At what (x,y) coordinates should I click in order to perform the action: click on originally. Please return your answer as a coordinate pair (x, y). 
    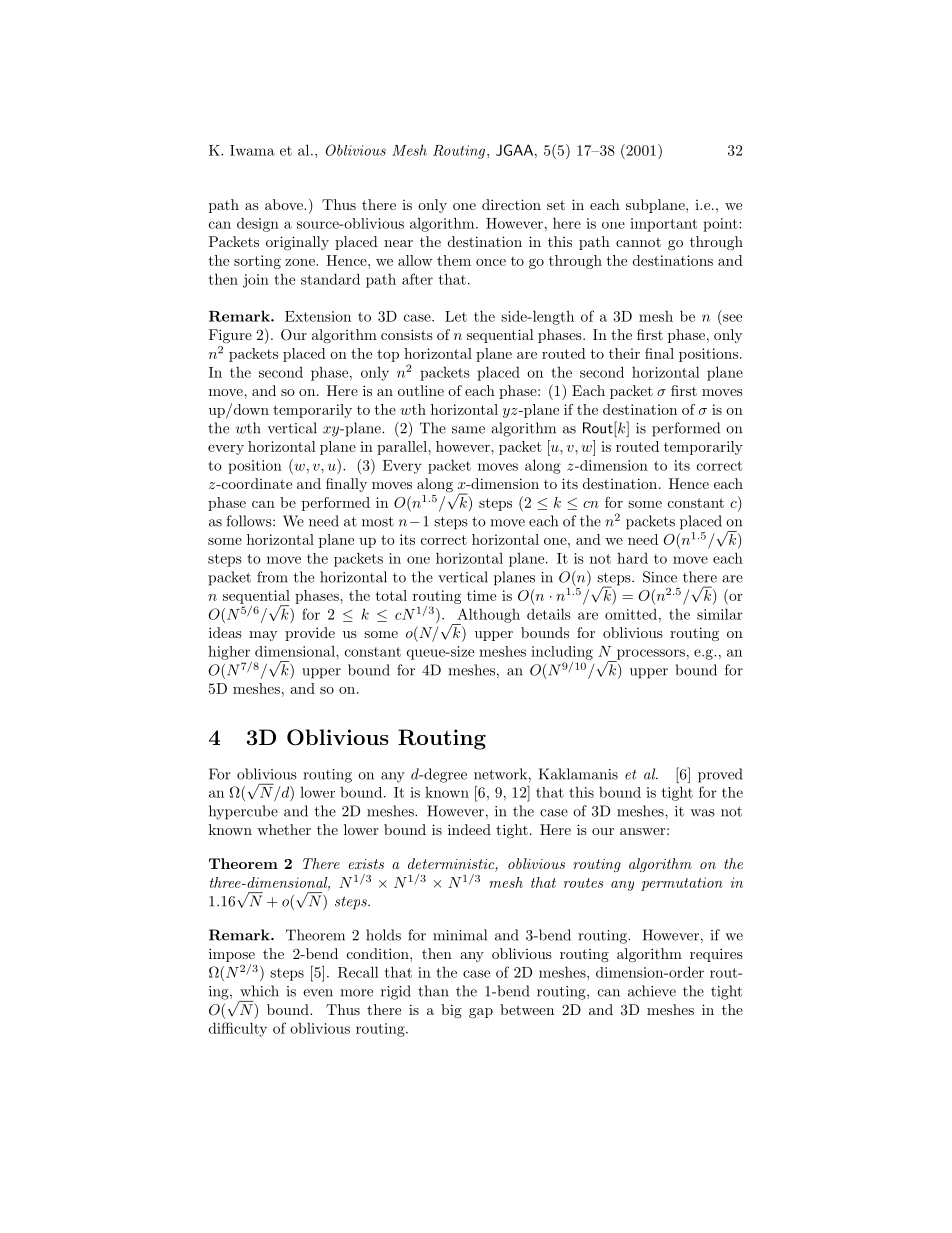
    Looking at the image, I should click on (297, 243).
